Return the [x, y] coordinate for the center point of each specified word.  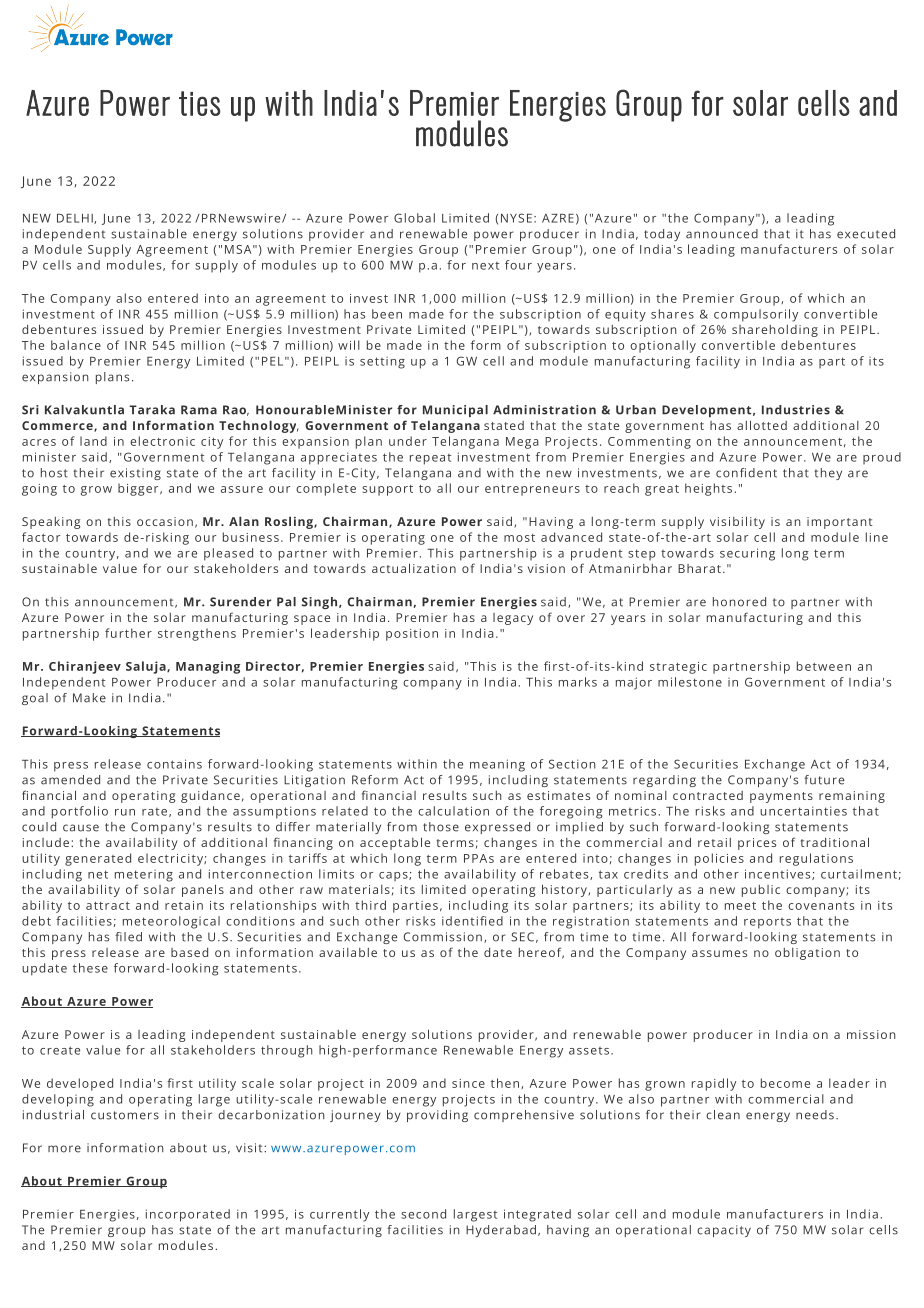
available [348, 952]
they [828, 474]
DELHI [76, 219]
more [64, 1149]
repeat [430, 459]
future [824, 780]
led [133, 937]
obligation [807, 954]
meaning [497, 765]
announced [722, 234]
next [485, 266]
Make [89, 698]
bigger [139, 489]
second [423, 1214]
